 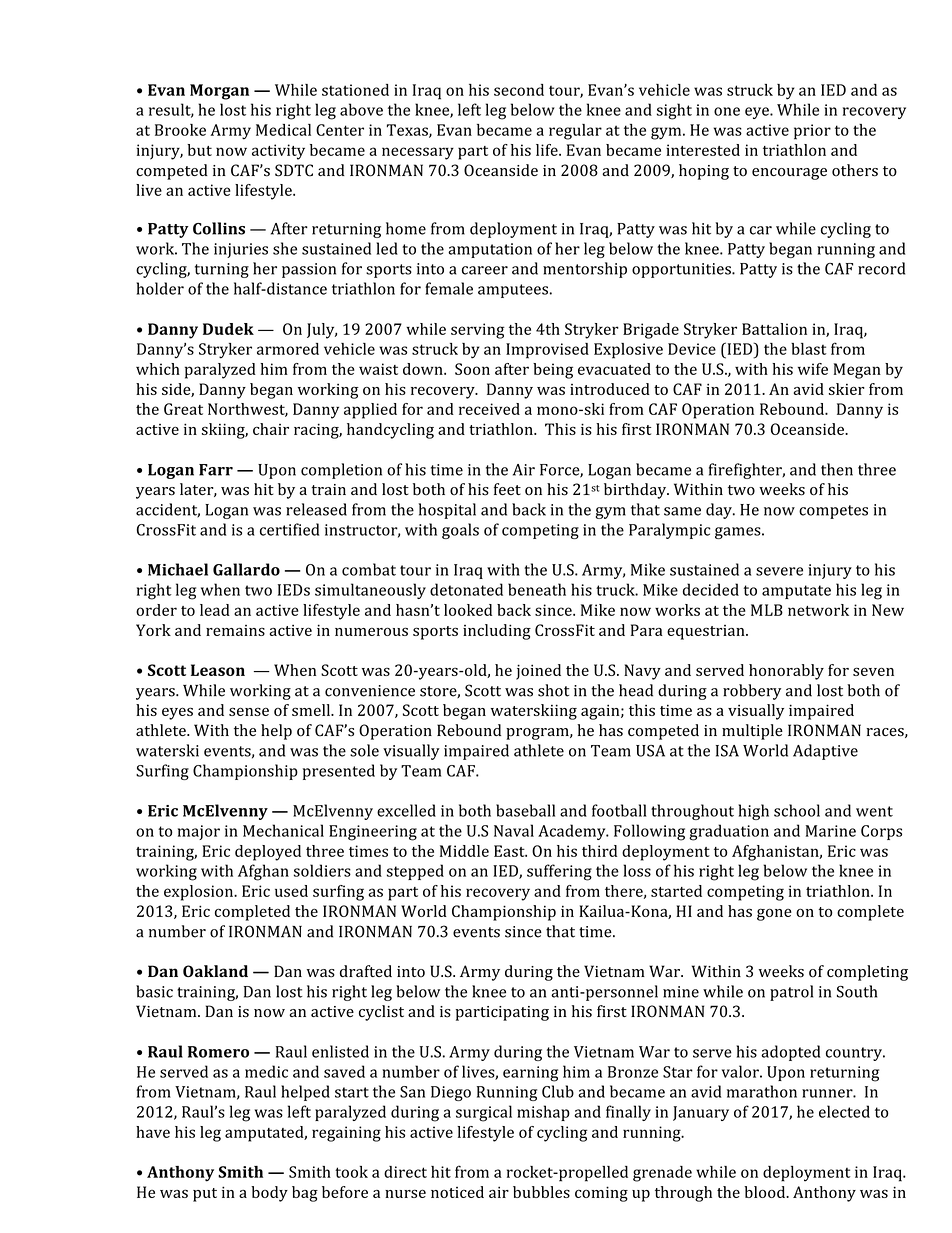 What do you see at coordinates (269, 1194) in the screenshot?
I see `body` at bounding box center [269, 1194].
